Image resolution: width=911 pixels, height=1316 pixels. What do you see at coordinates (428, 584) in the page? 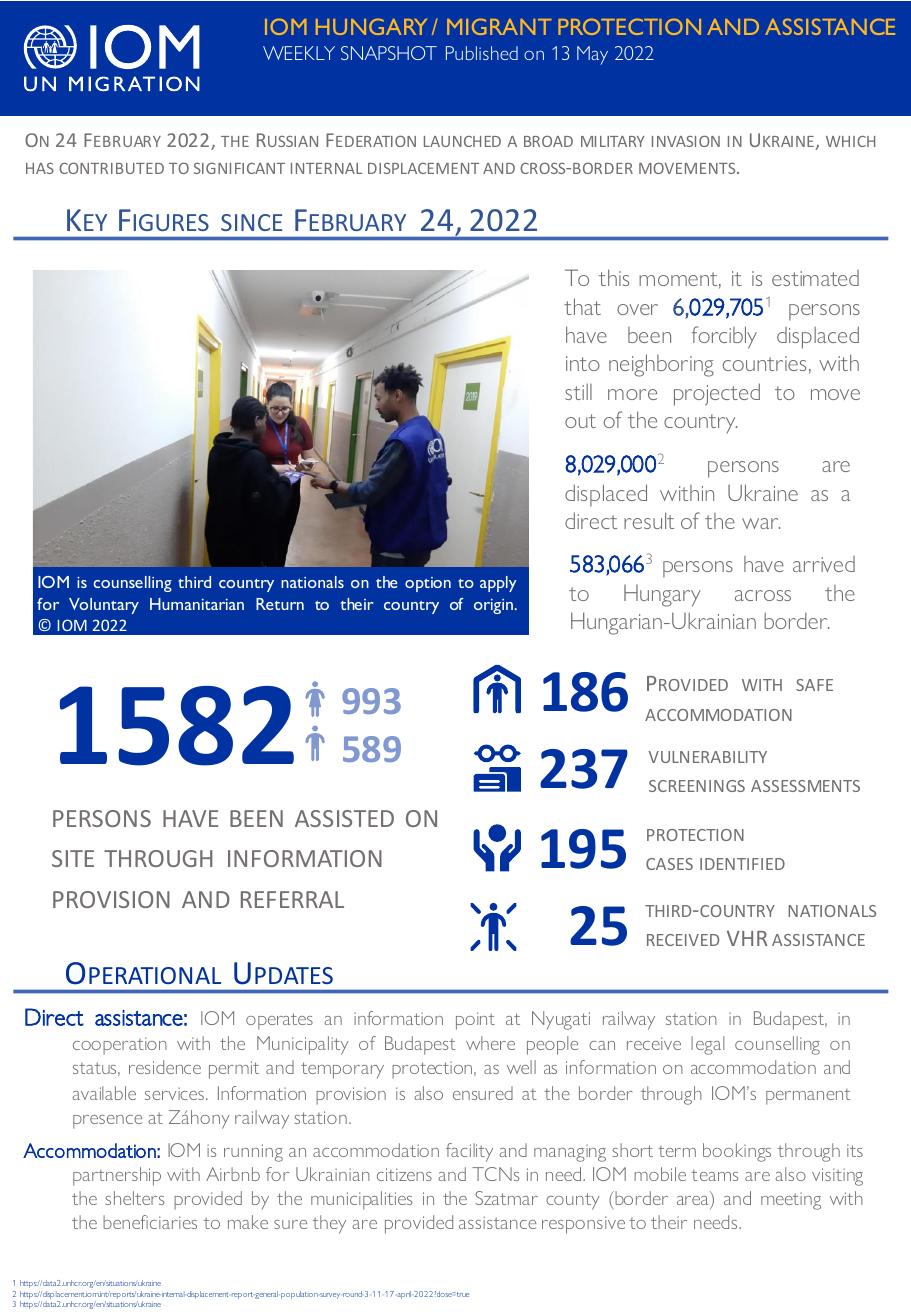
I see `option` at bounding box center [428, 584].
